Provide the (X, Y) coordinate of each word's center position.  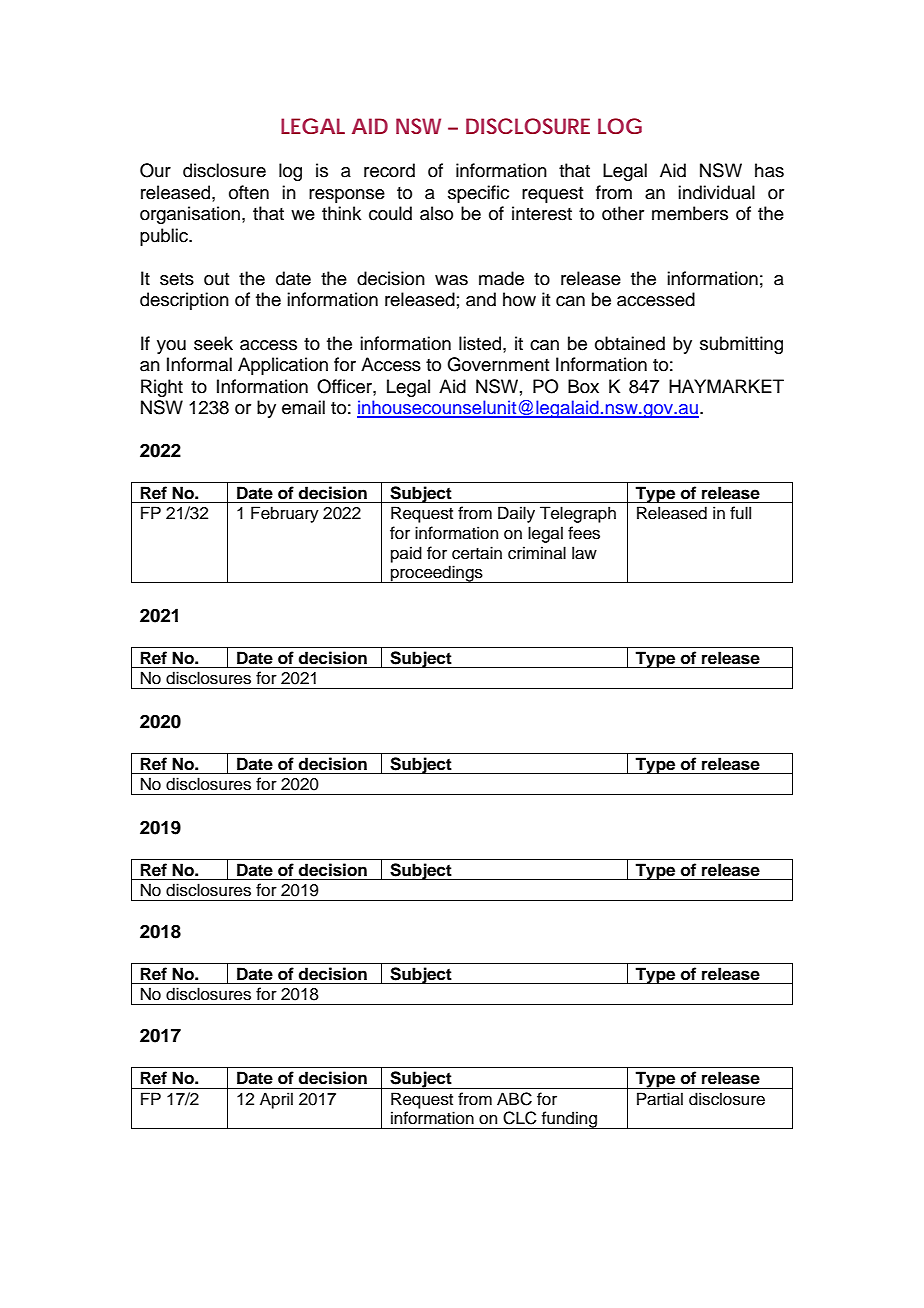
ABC (514, 1099)
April (276, 1100)
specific (478, 194)
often (249, 192)
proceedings (437, 574)
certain (477, 553)
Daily (516, 514)
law (584, 553)
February (285, 514)
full (740, 513)
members (690, 213)
